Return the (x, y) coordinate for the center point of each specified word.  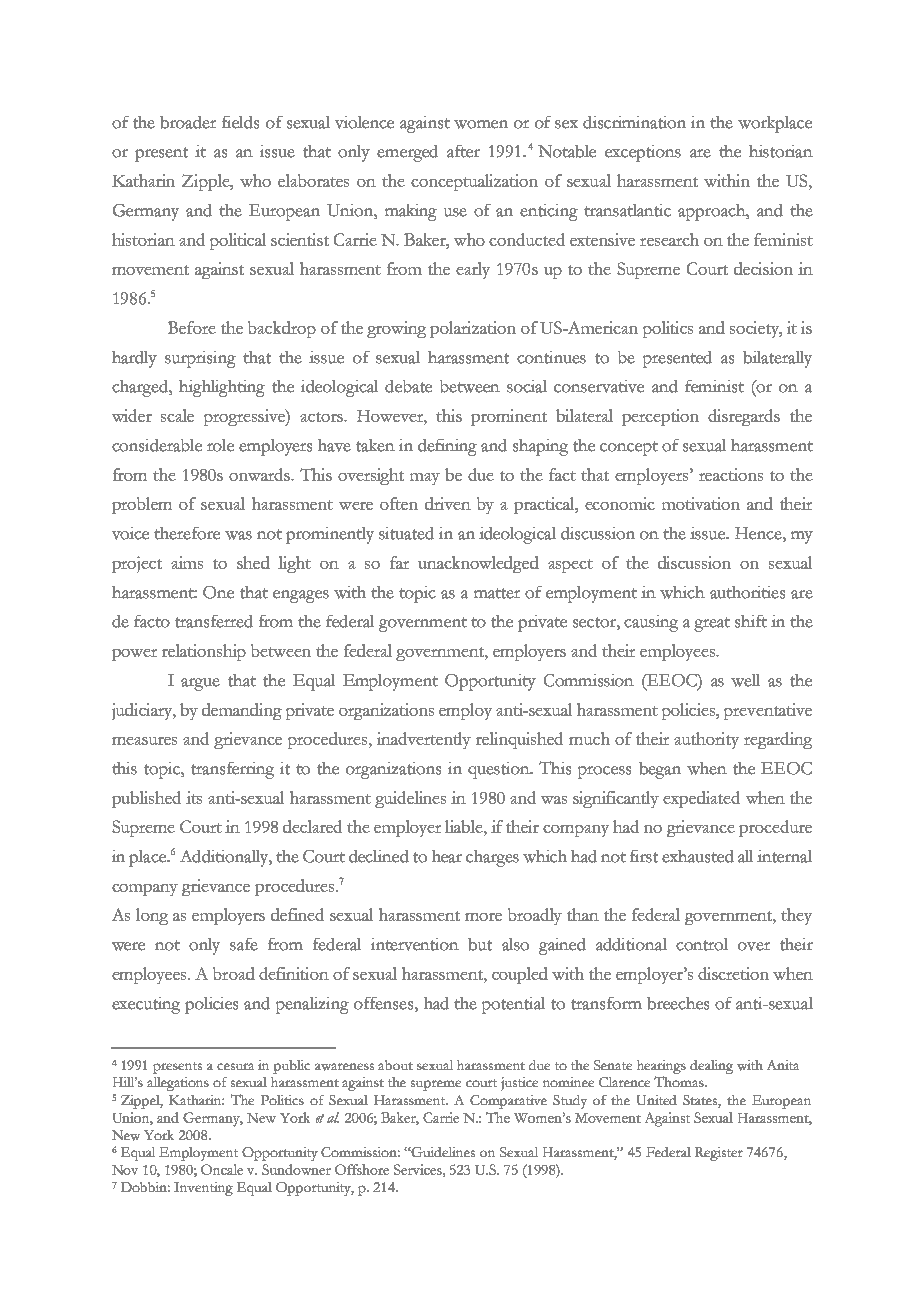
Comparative (508, 1102)
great (712, 624)
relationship (204, 652)
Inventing (203, 1189)
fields (240, 122)
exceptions (643, 153)
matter (497, 593)
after (463, 151)
